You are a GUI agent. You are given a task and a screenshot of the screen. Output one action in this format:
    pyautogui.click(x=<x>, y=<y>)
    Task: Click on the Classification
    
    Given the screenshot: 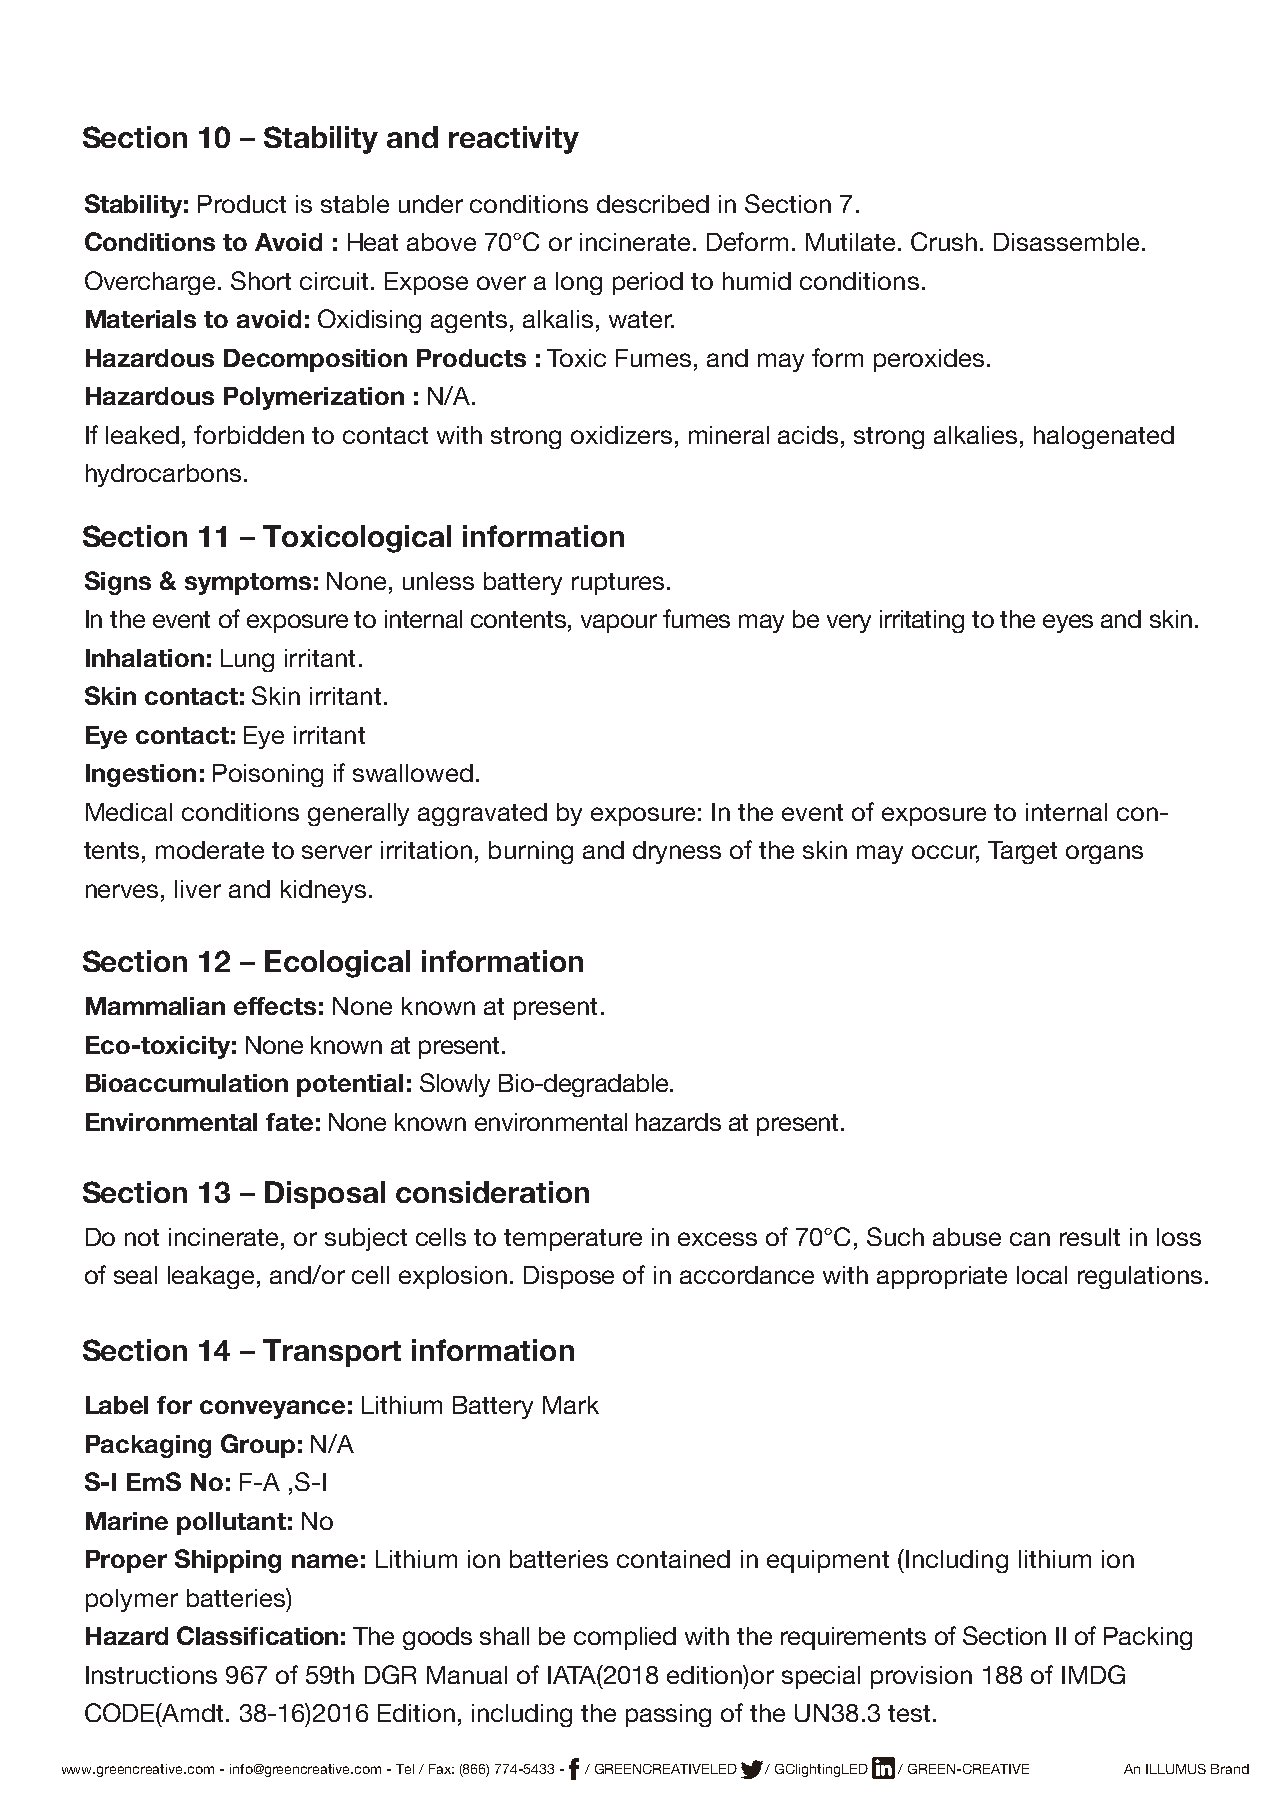 What is the action you would take?
    pyautogui.click(x=257, y=1635)
